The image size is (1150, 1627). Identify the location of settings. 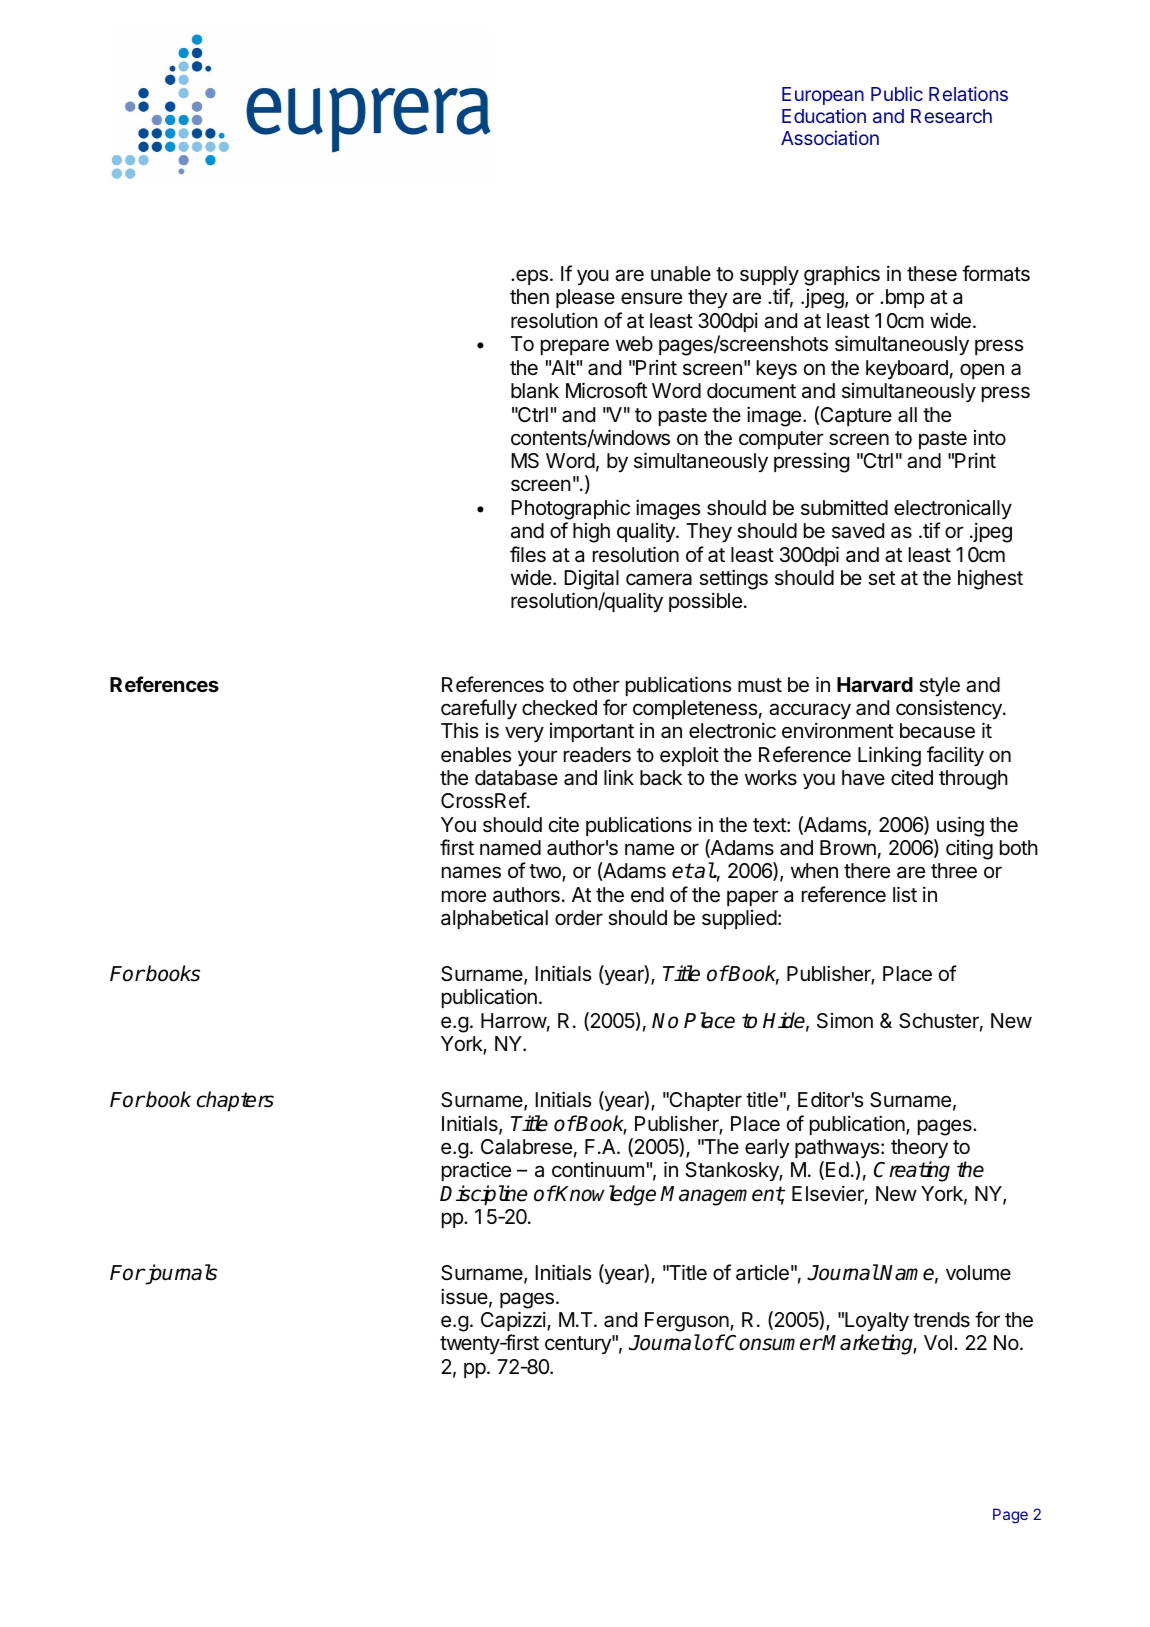
(733, 581).
